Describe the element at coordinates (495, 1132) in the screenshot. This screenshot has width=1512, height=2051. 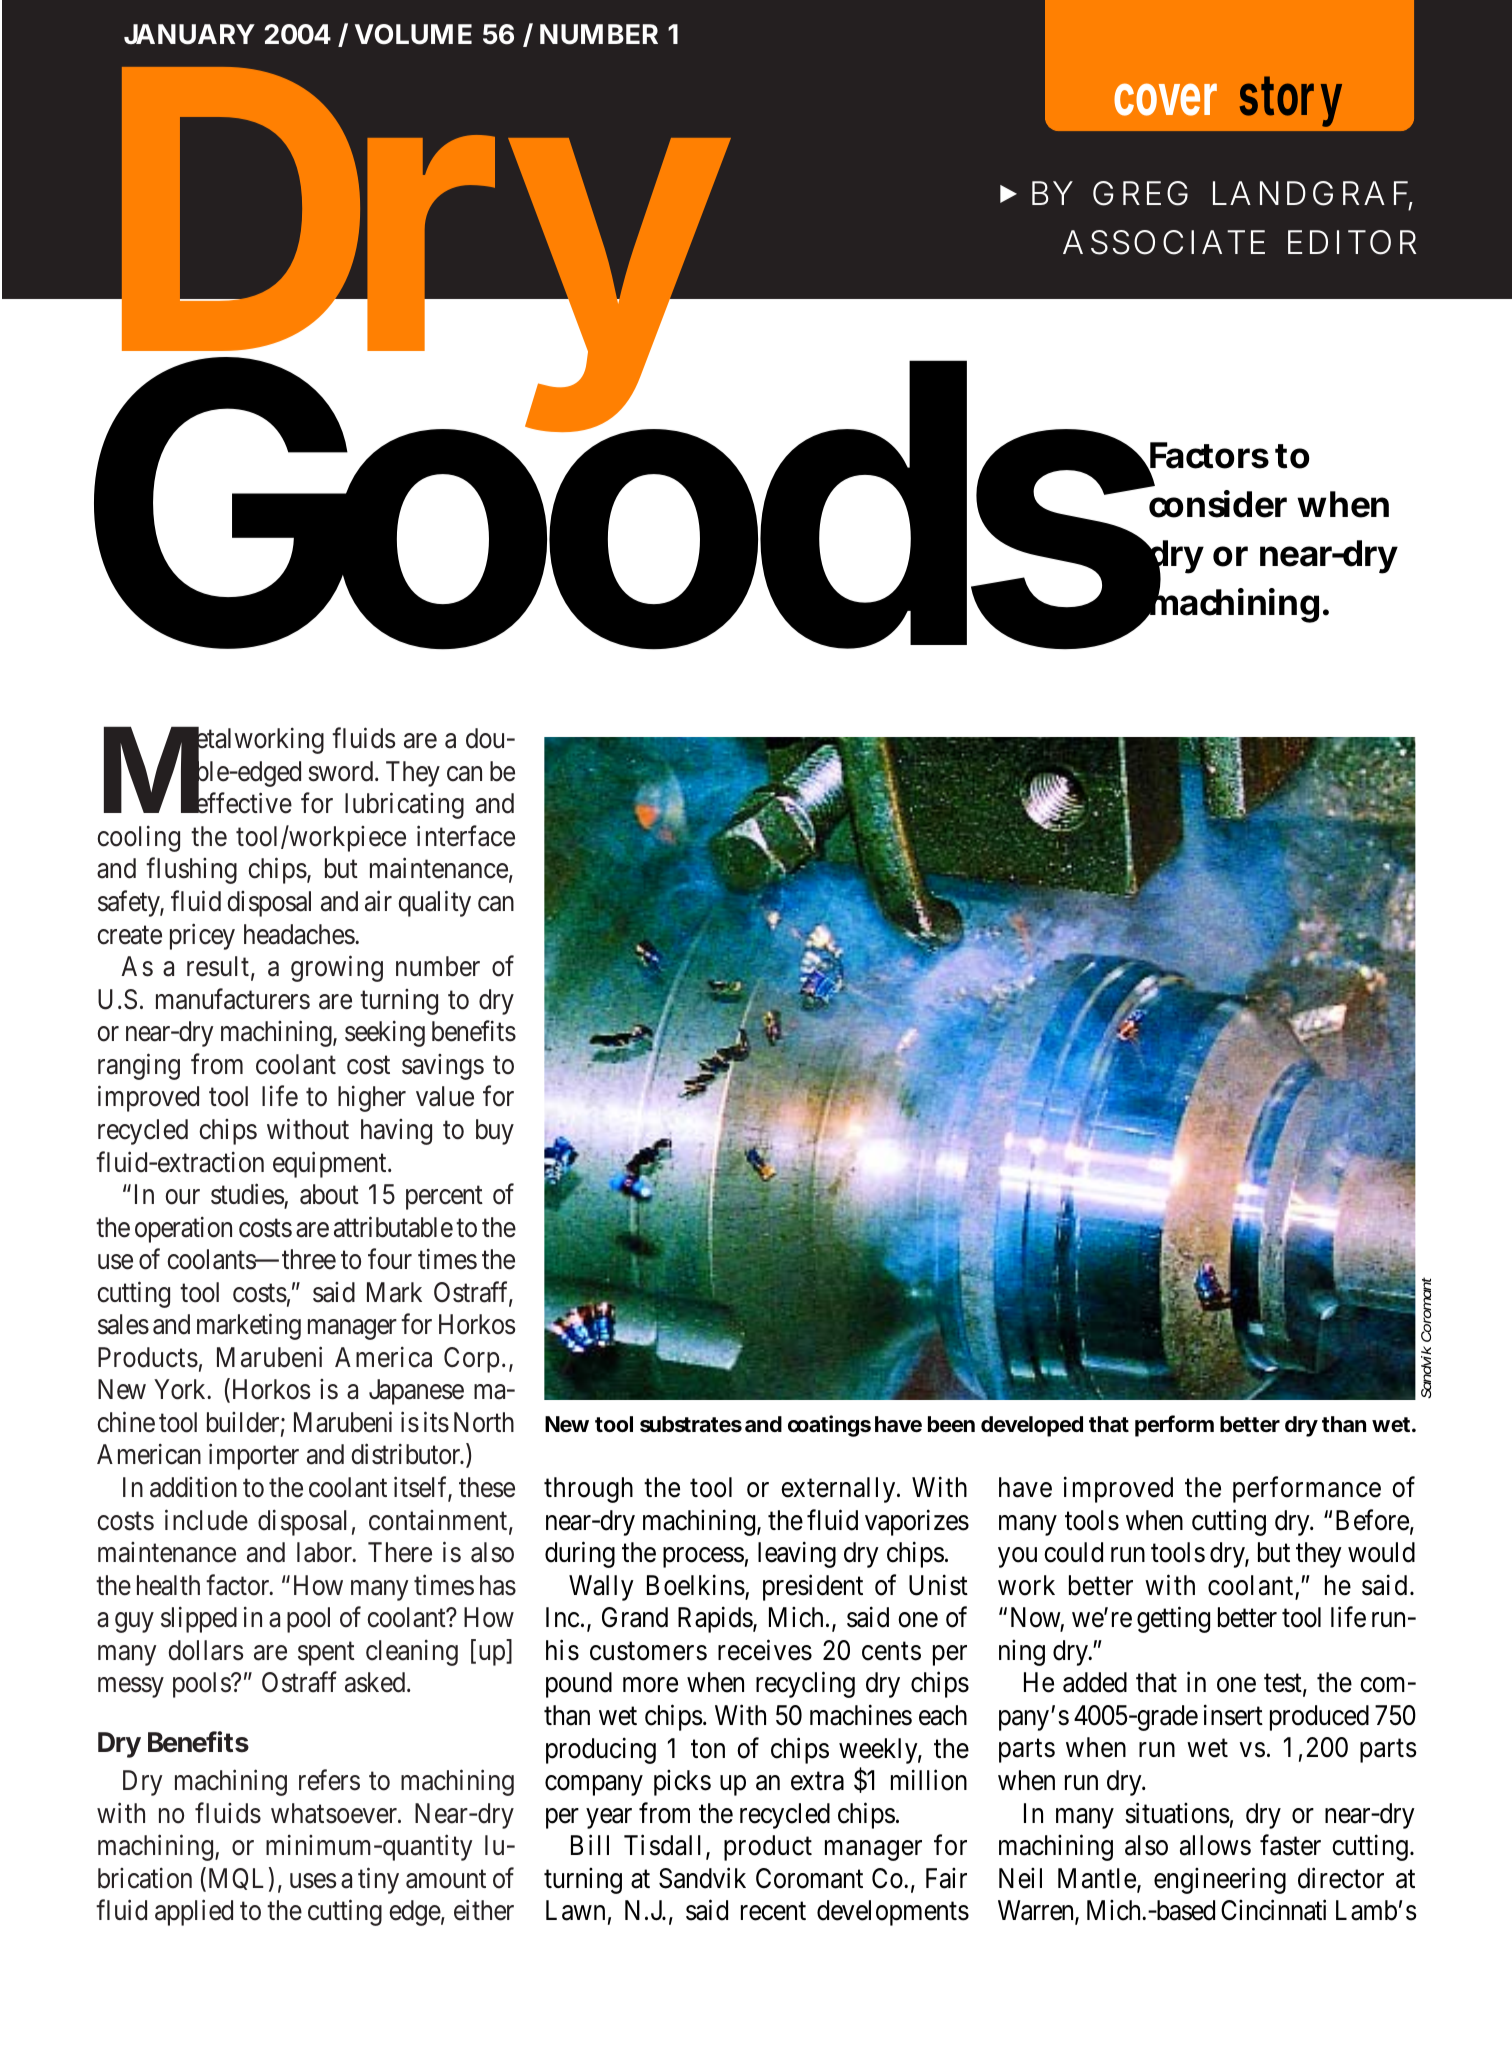
I see `buy` at that location.
